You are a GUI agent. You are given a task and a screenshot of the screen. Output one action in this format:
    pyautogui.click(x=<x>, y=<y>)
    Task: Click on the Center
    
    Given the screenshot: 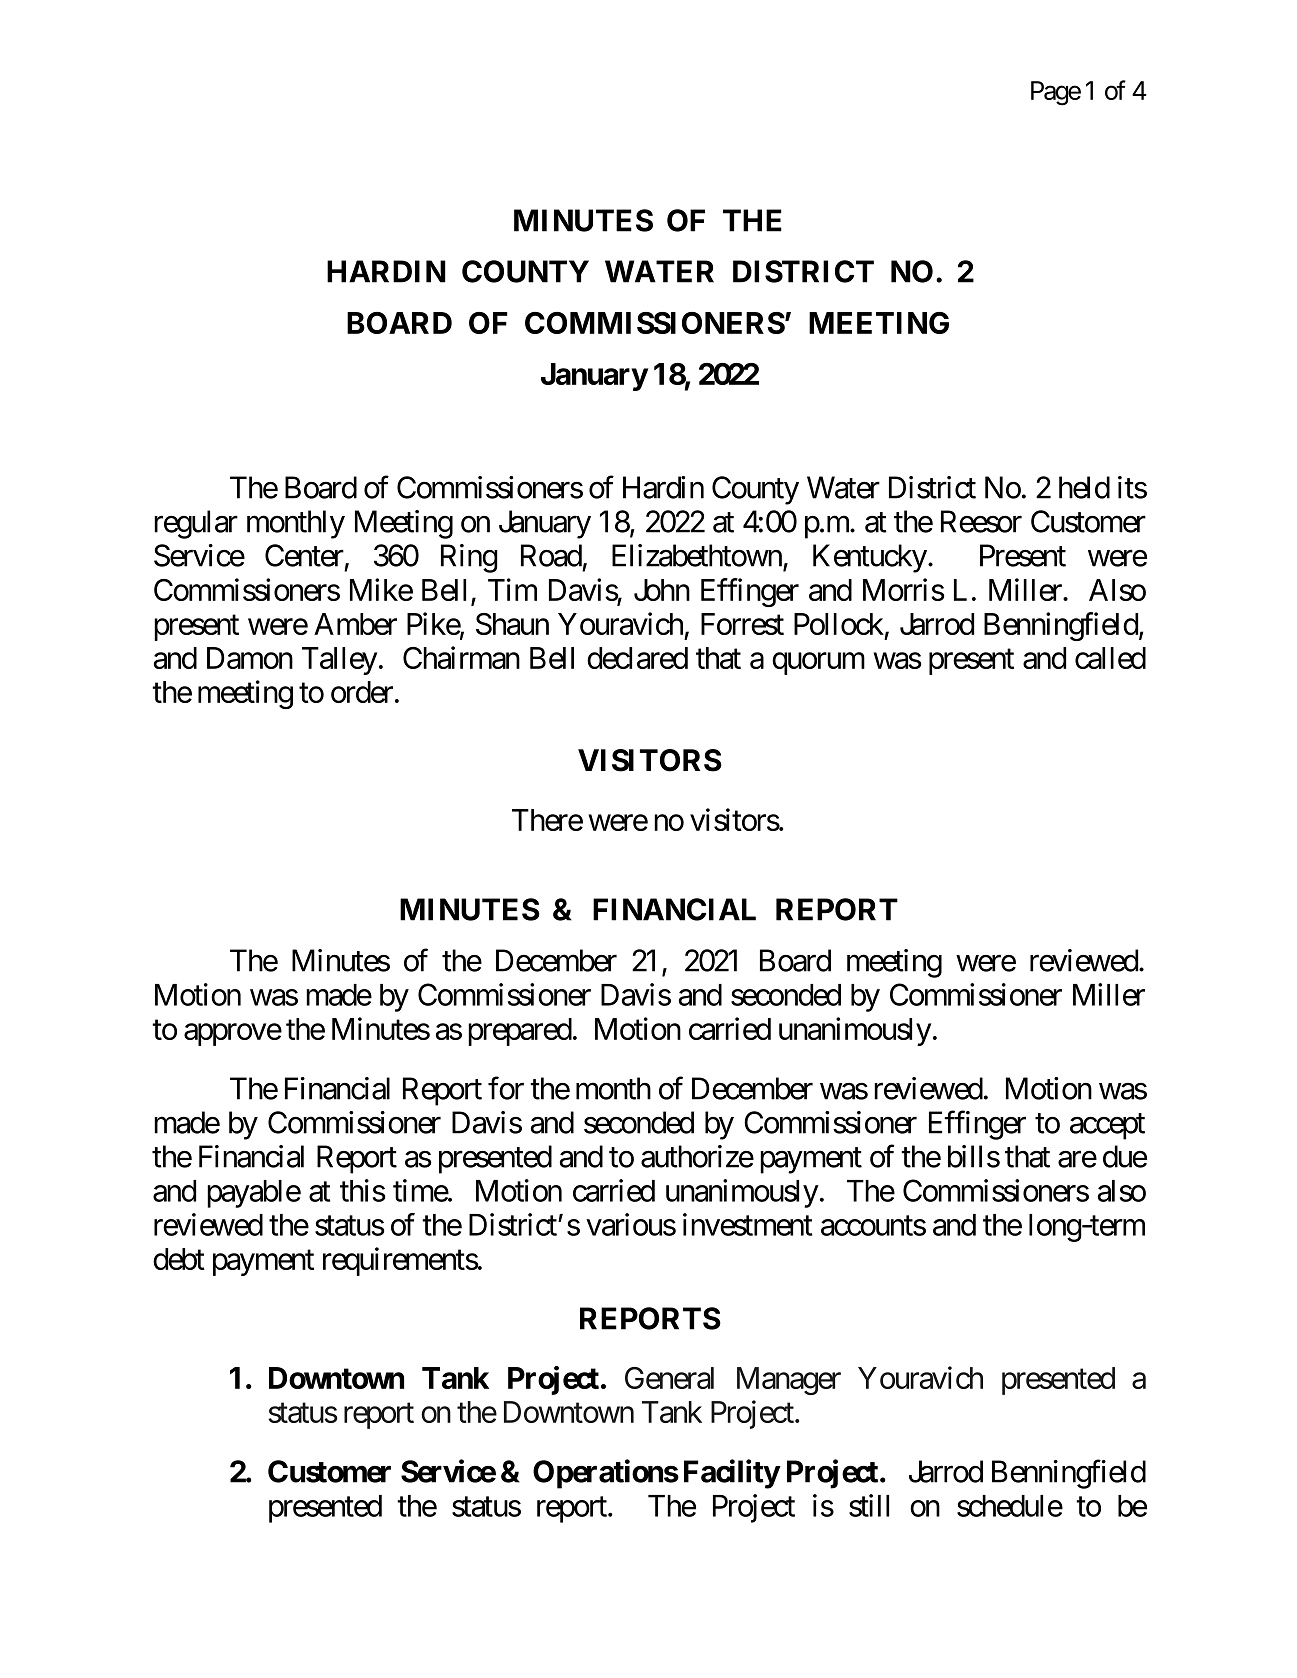 What is the action you would take?
    pyautogui.click(x=304, y=555)
